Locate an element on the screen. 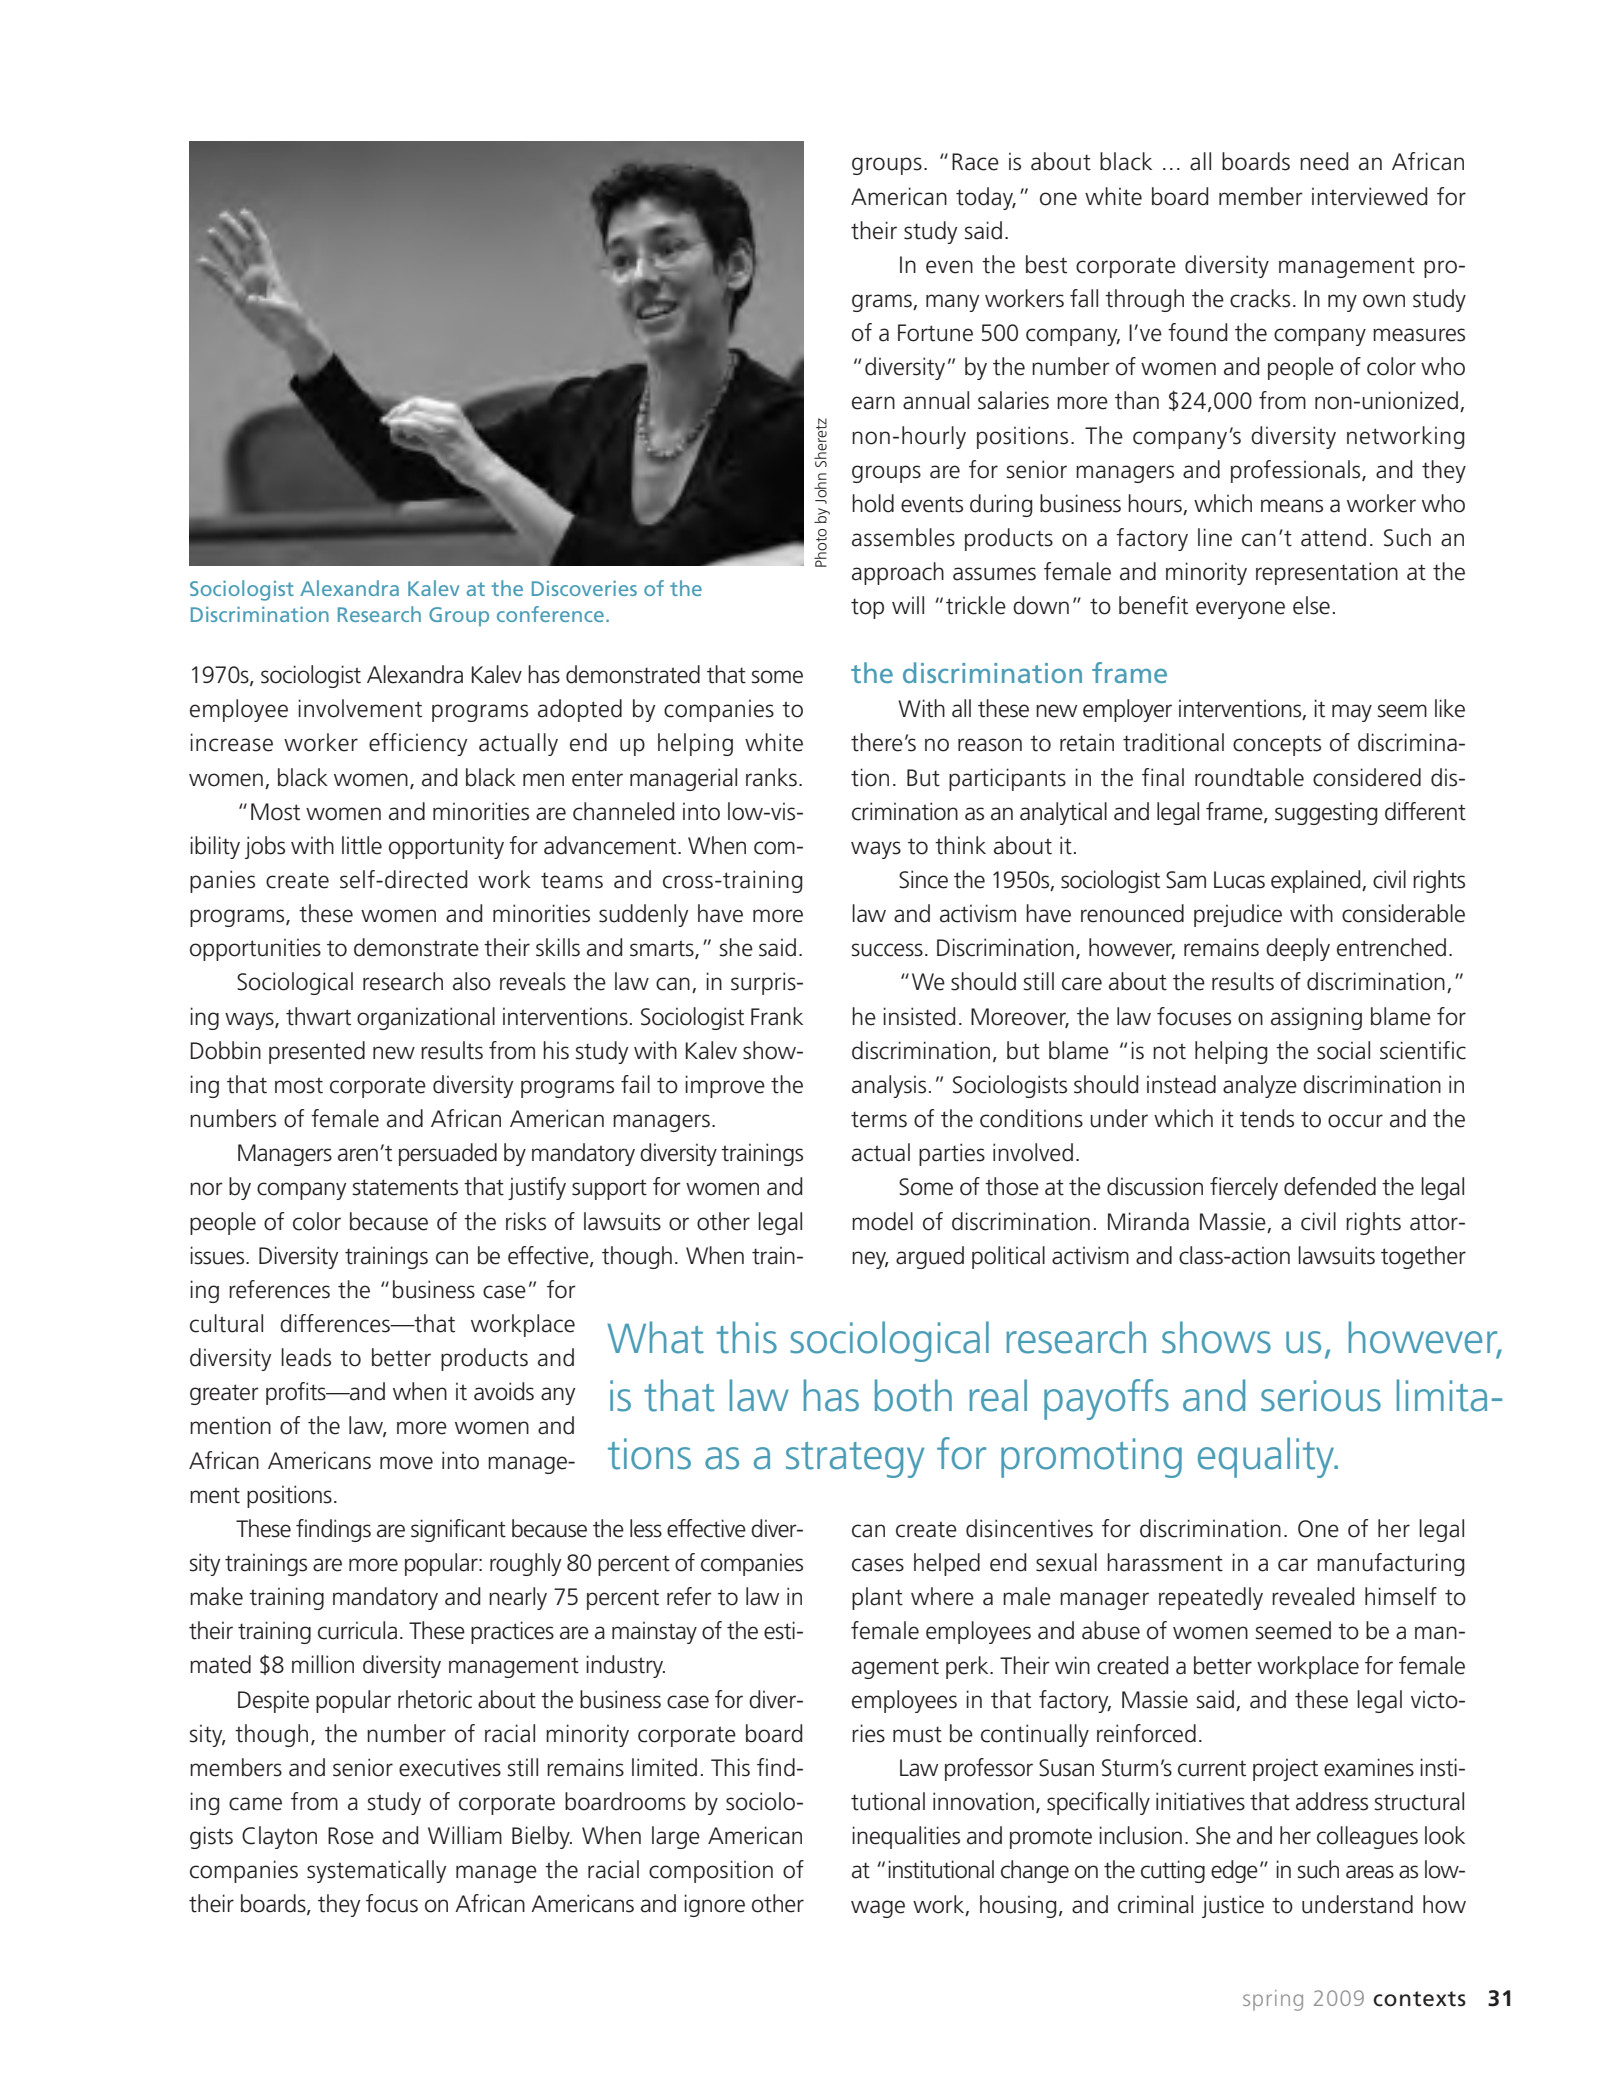 The image size is (1608, 2081). success is located at coordinates (887, 950).
